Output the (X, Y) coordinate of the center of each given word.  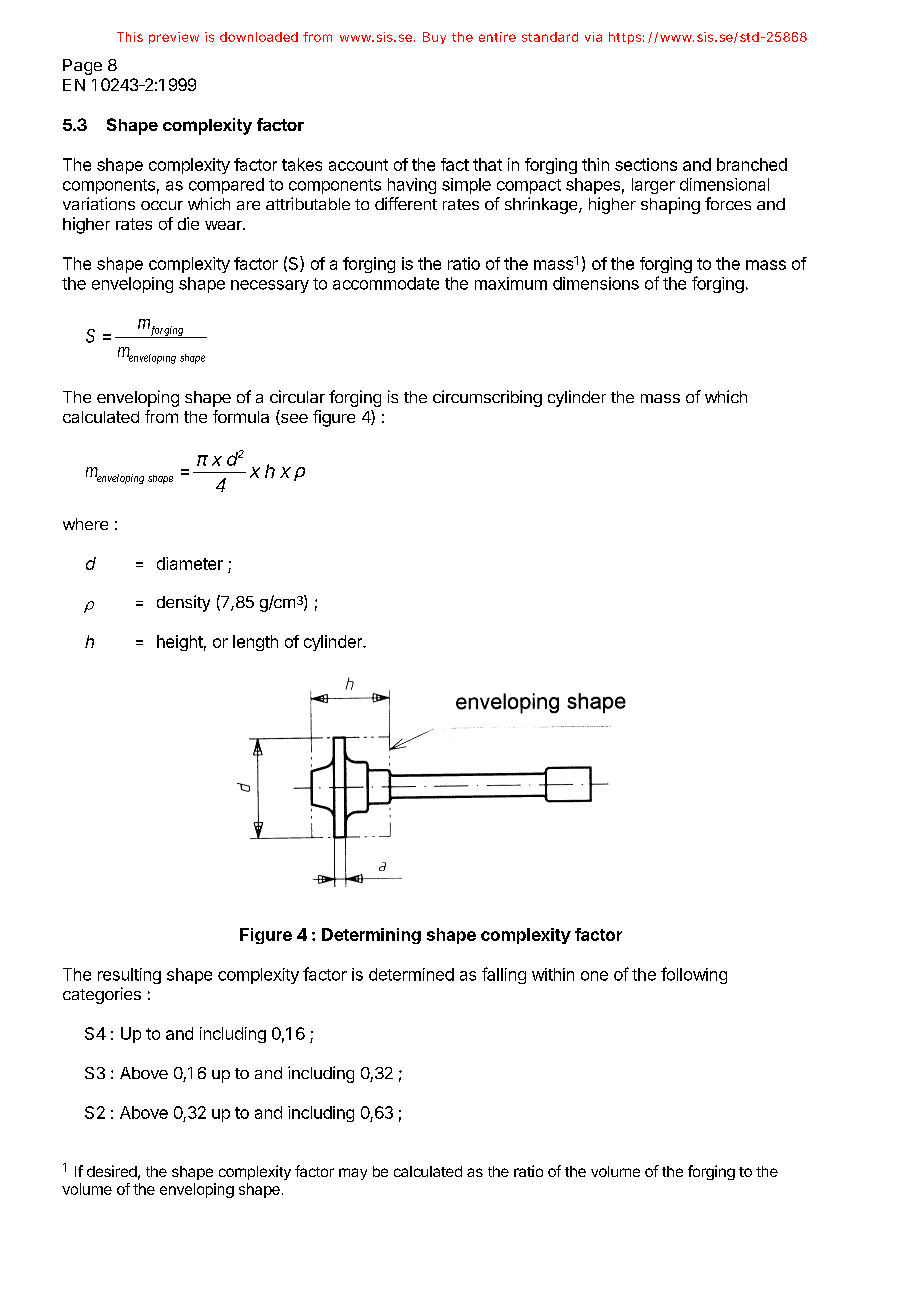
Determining (371, 936)
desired (112, 1171)
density (183, 603)
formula (241, 416)
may (353, 1174)
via (593, 37)
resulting (129, 976)
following (694, 975)
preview (174, 38)
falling (504, 975)
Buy (434, 38)
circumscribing (487, 398)
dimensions (596, 283)
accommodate (386, 283)
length (255, 643)
